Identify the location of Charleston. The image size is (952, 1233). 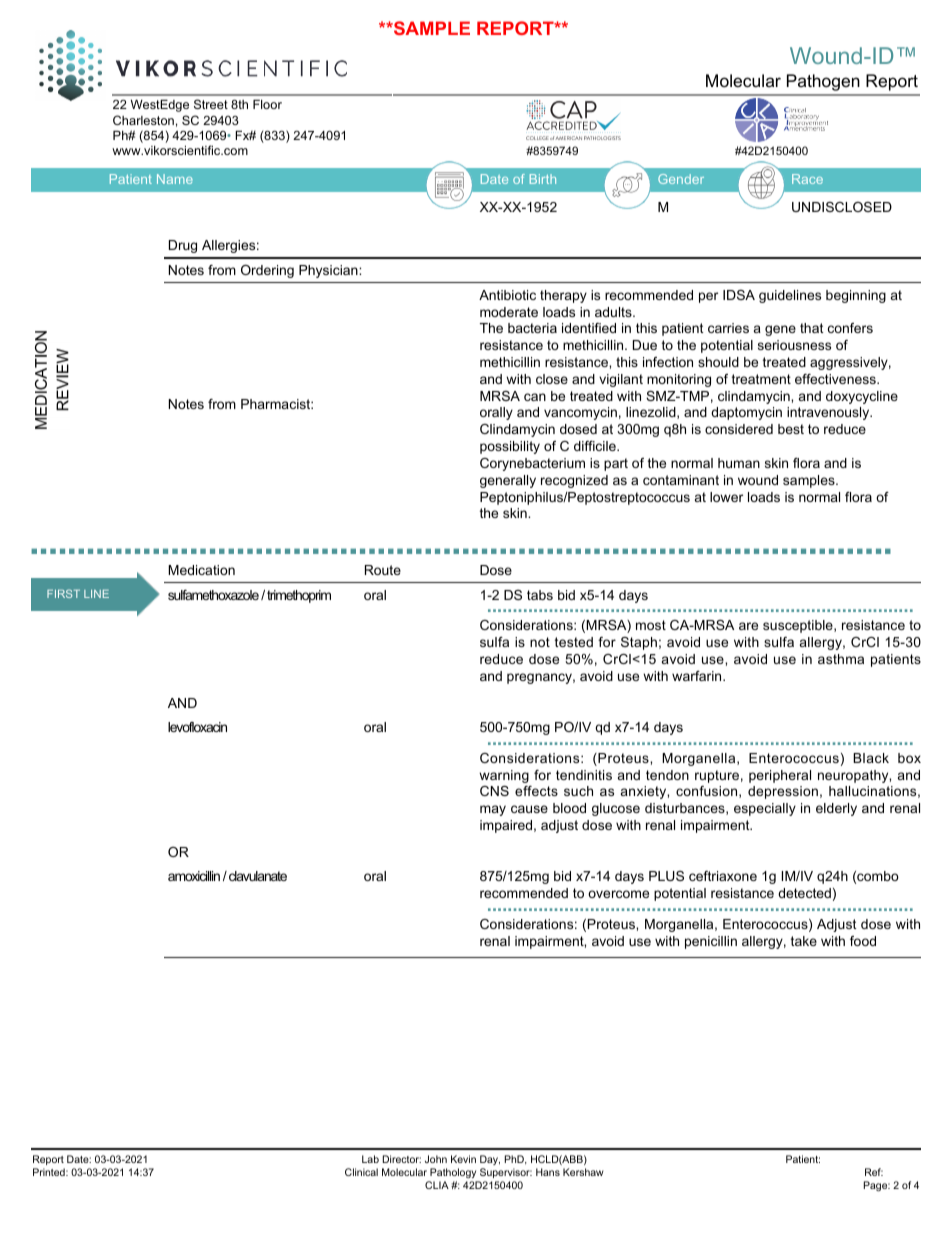
(143, 120).
